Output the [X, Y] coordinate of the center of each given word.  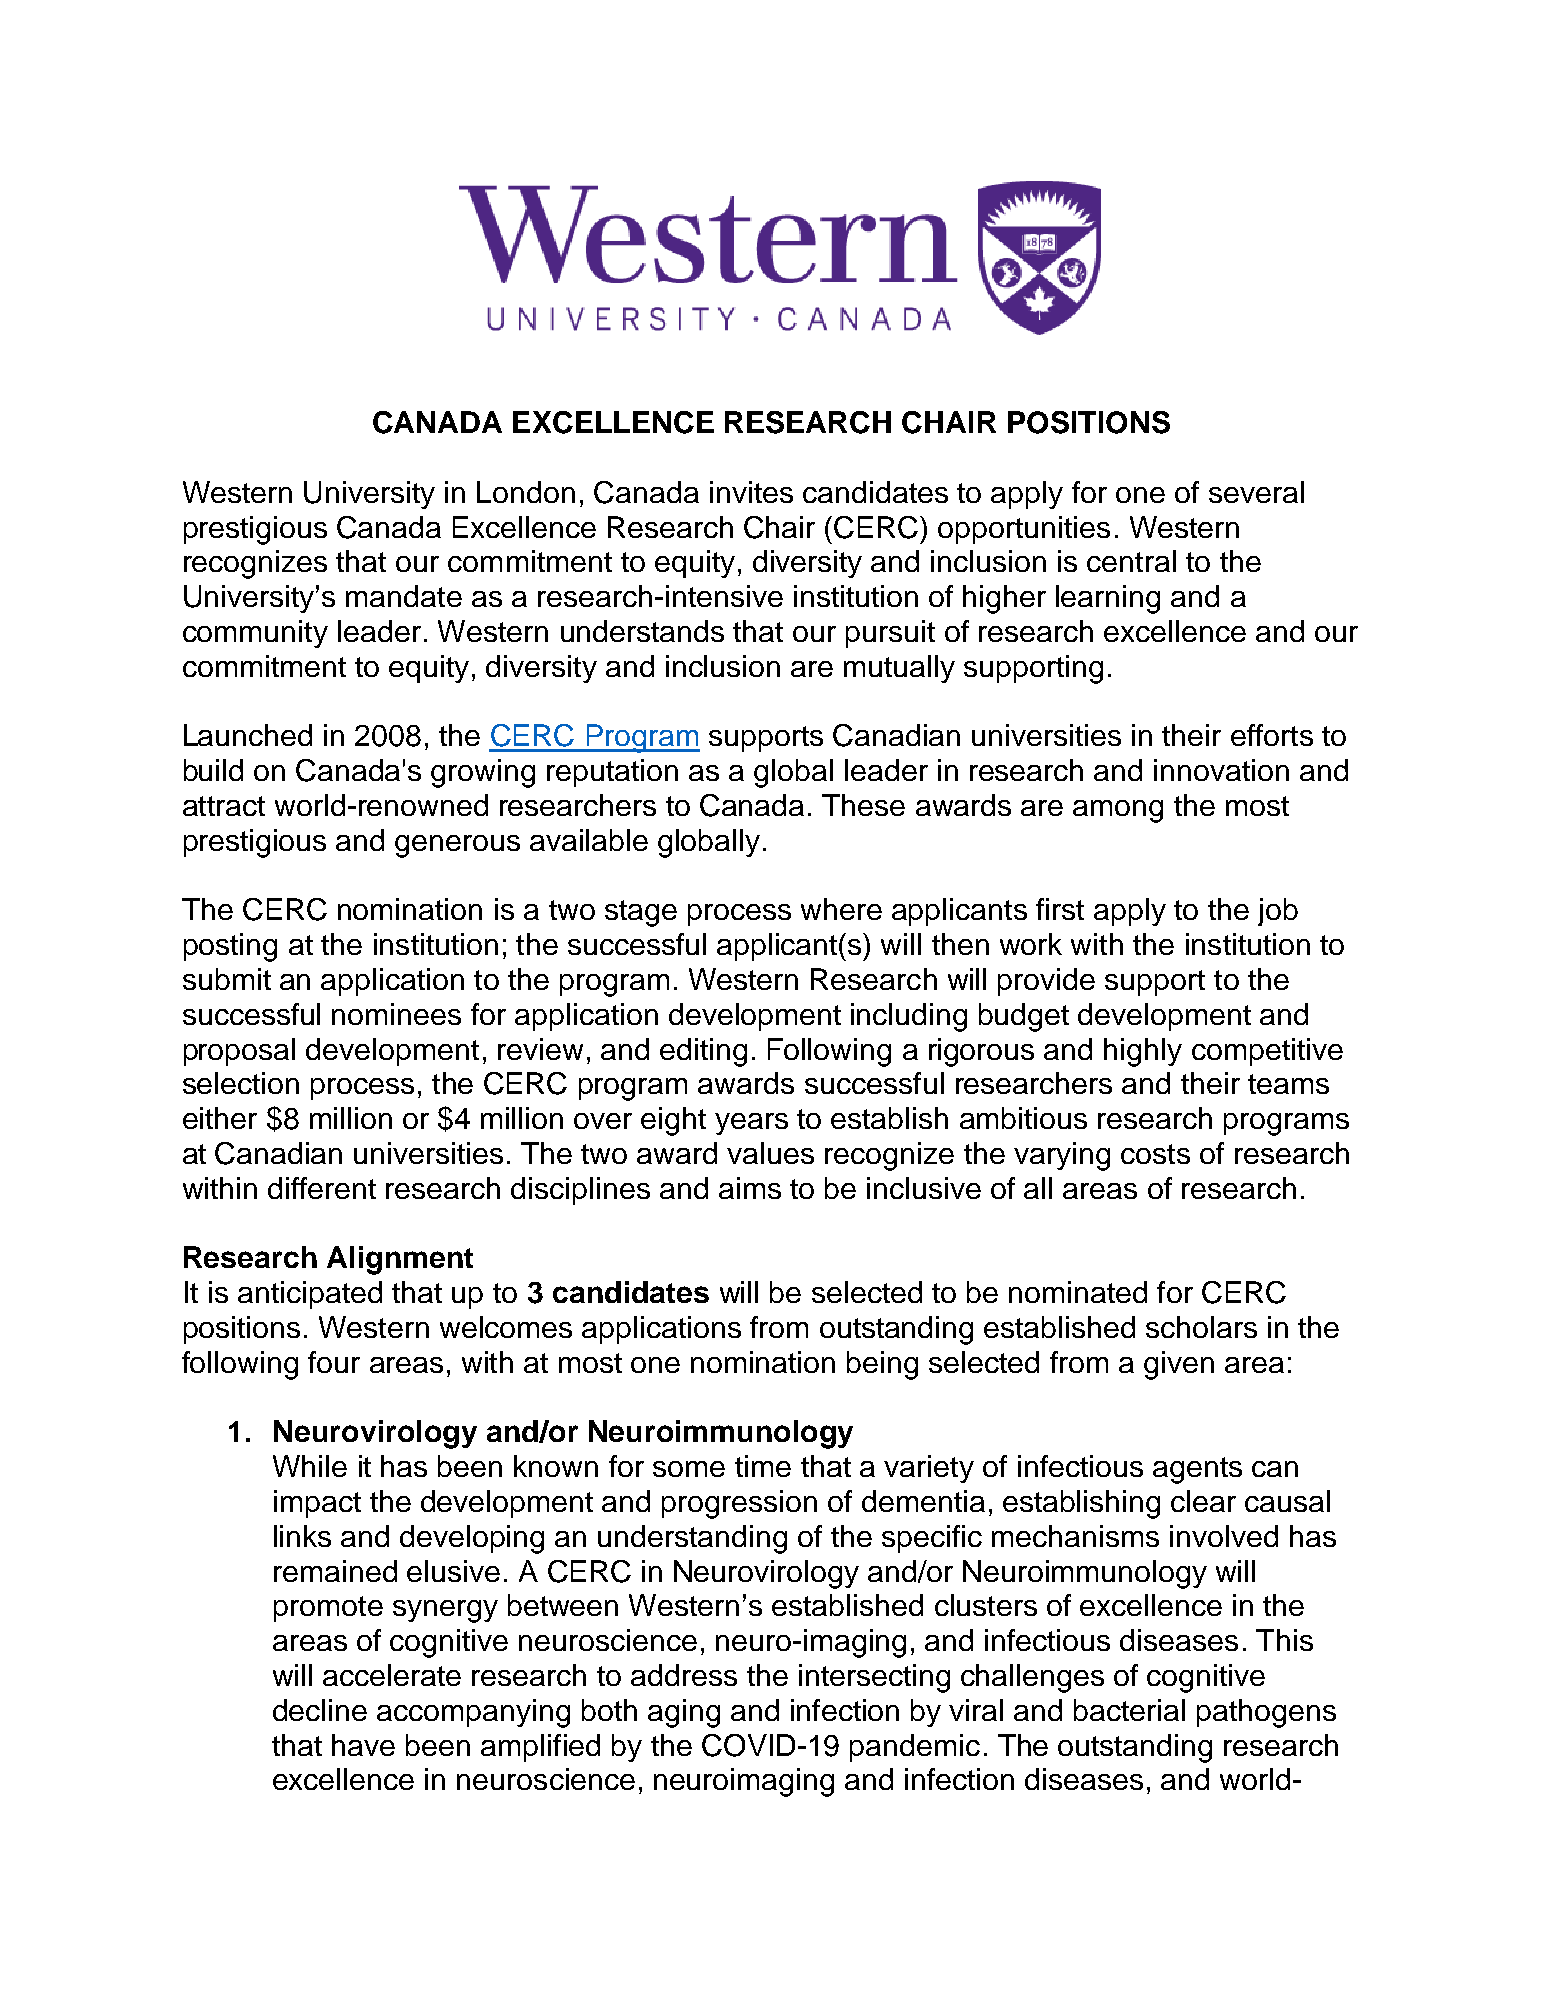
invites [751, 492]
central [1131, 561]
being [882, 1365]
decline [320, 1710]
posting [230, 947]
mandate [404, 596]
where [841, 909]
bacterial [1129, 1710]
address [684, 1675]
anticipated [310, 1295]
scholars [1201, 1327]
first [1060, 909]
